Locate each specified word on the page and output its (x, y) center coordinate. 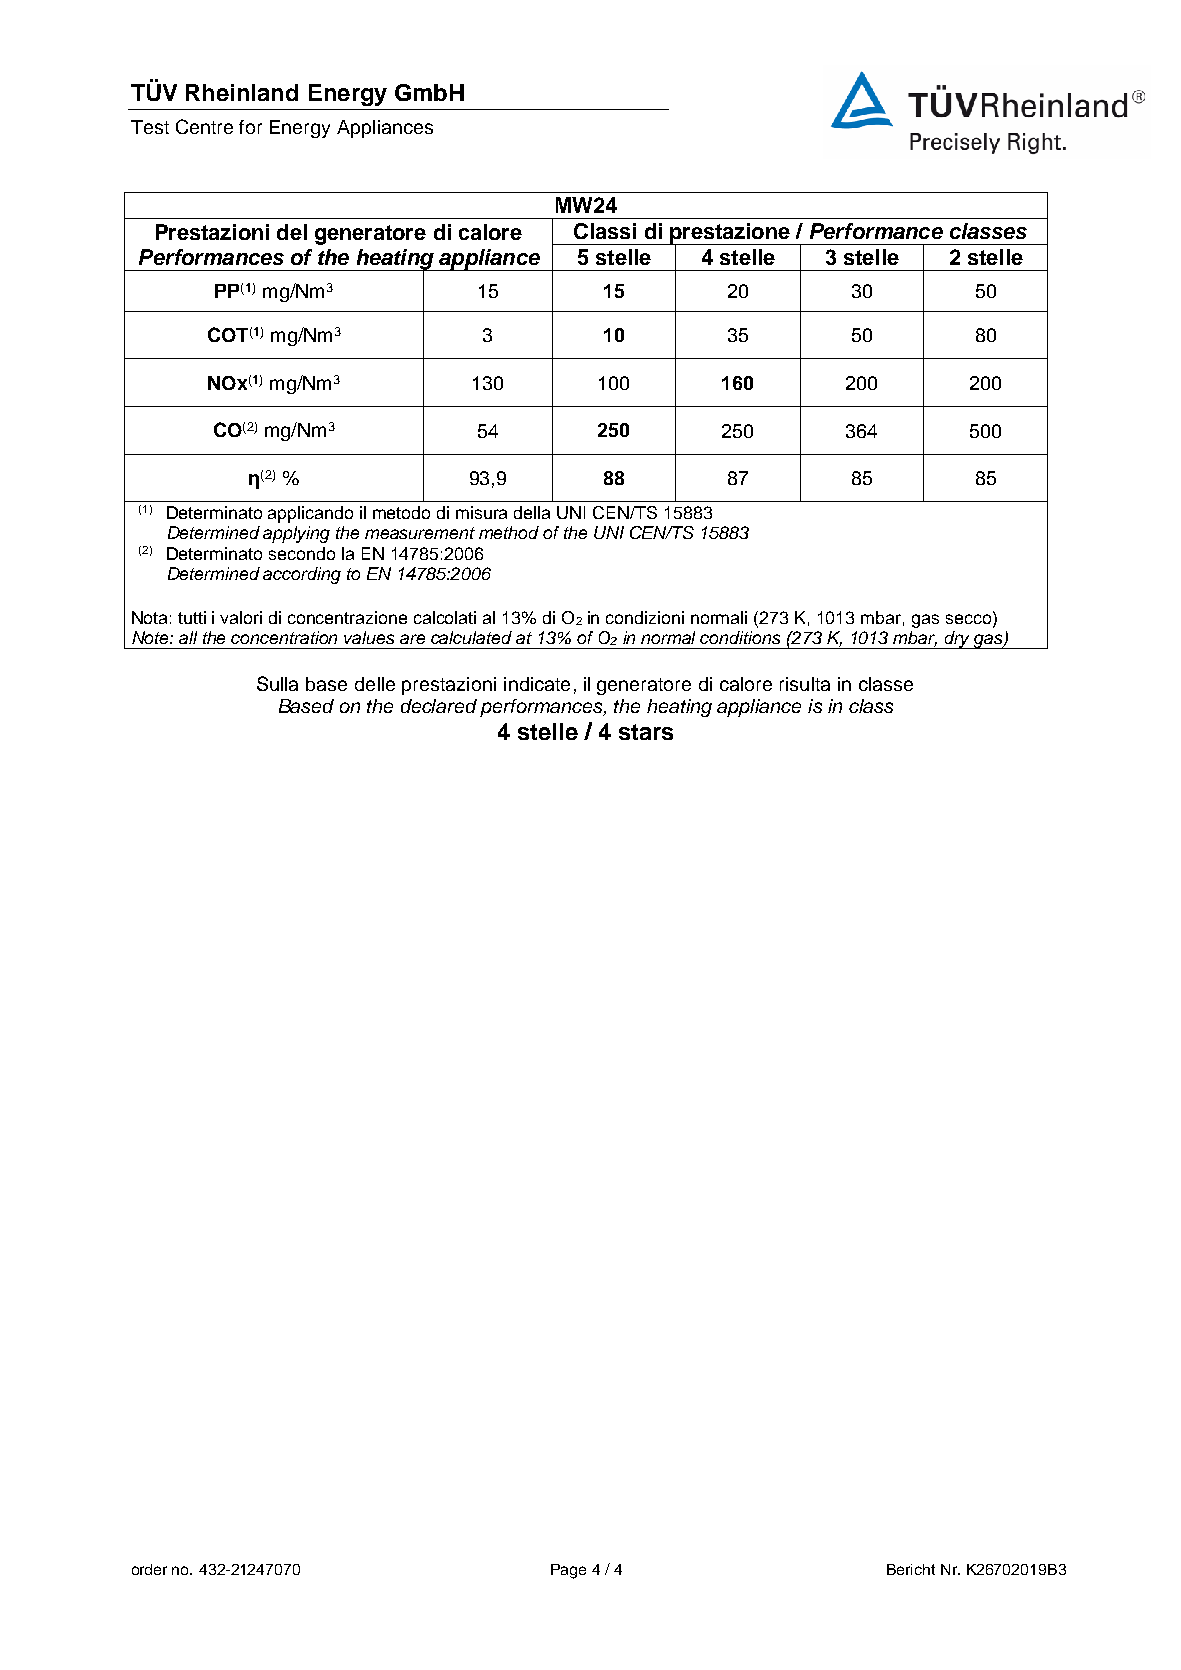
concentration (284, 637)
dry (958, 640)
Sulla (277, 683)
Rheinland (242, 92)
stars (646, 732)
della (532, 512)
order (149, 1569)
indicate (537, 684)
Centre (204, 126)
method (509, 532)
